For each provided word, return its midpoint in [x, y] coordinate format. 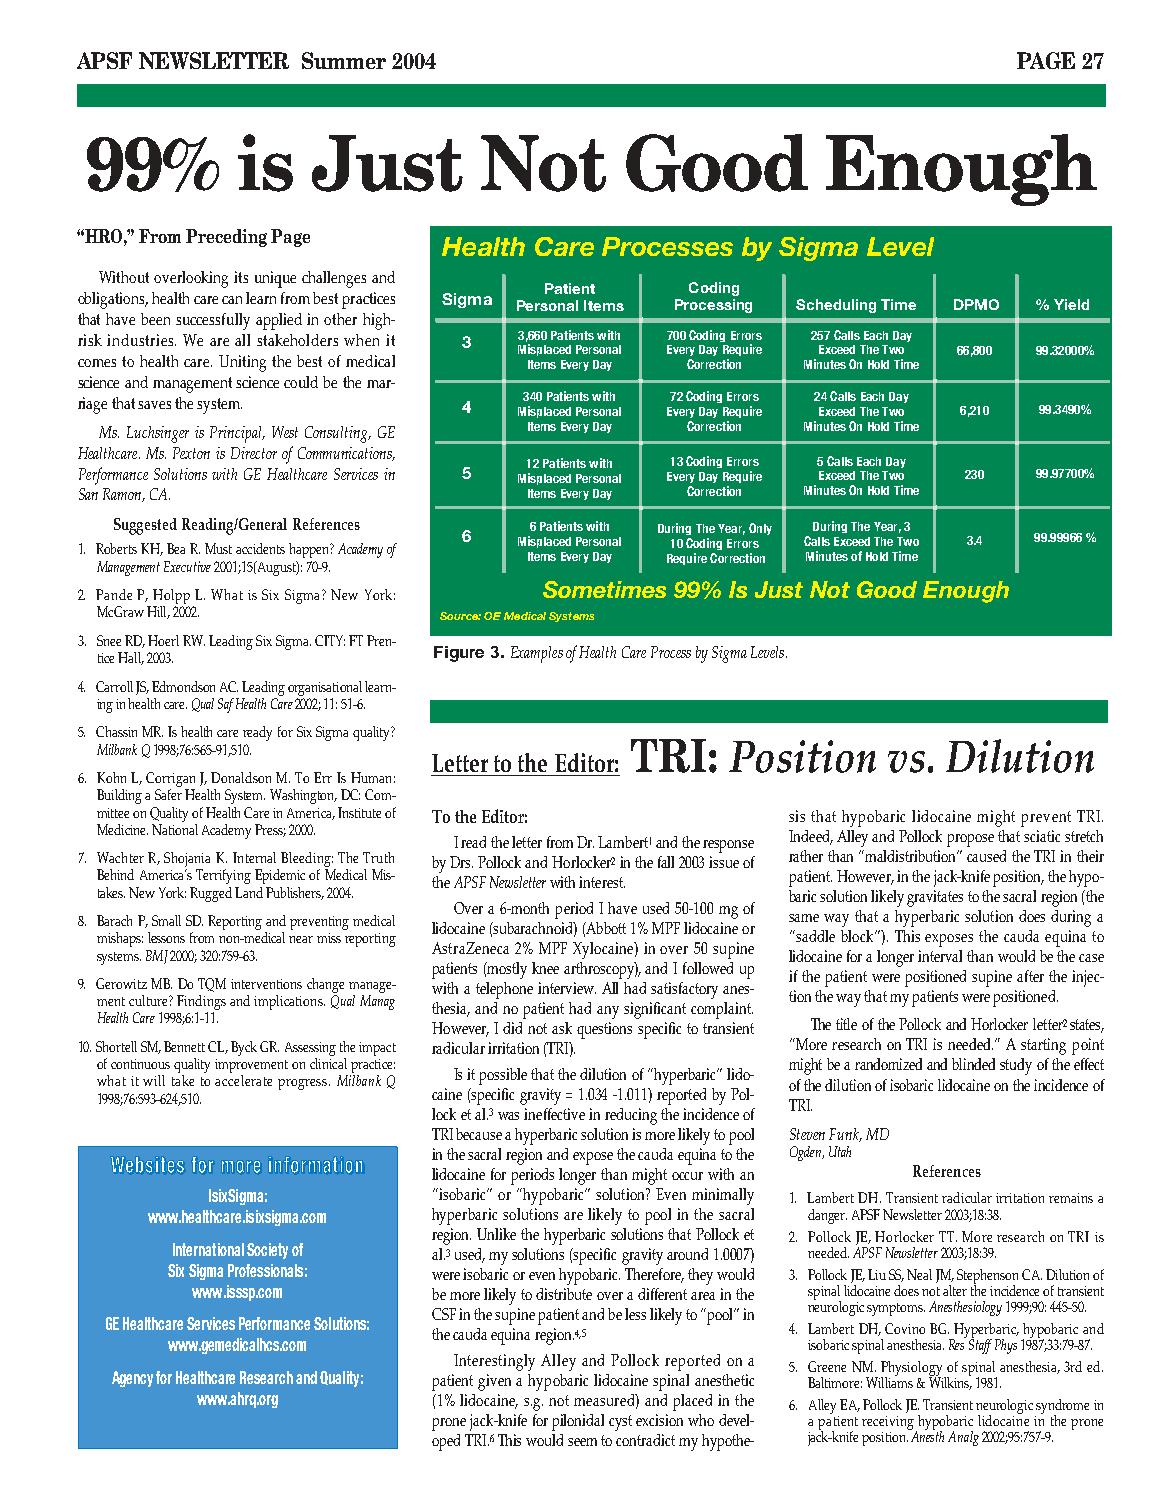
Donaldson [241, 777]
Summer [344, 60]
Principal [237, 434]
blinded [973, 1064]
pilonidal [578, 1422]
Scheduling [836, 306]
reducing [631, 1116]
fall [666, 862]
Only [760, 529]
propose [970, 840]
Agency [132, 1379]
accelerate [243, 1080]
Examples [537, 654]
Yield [1071, 304]
